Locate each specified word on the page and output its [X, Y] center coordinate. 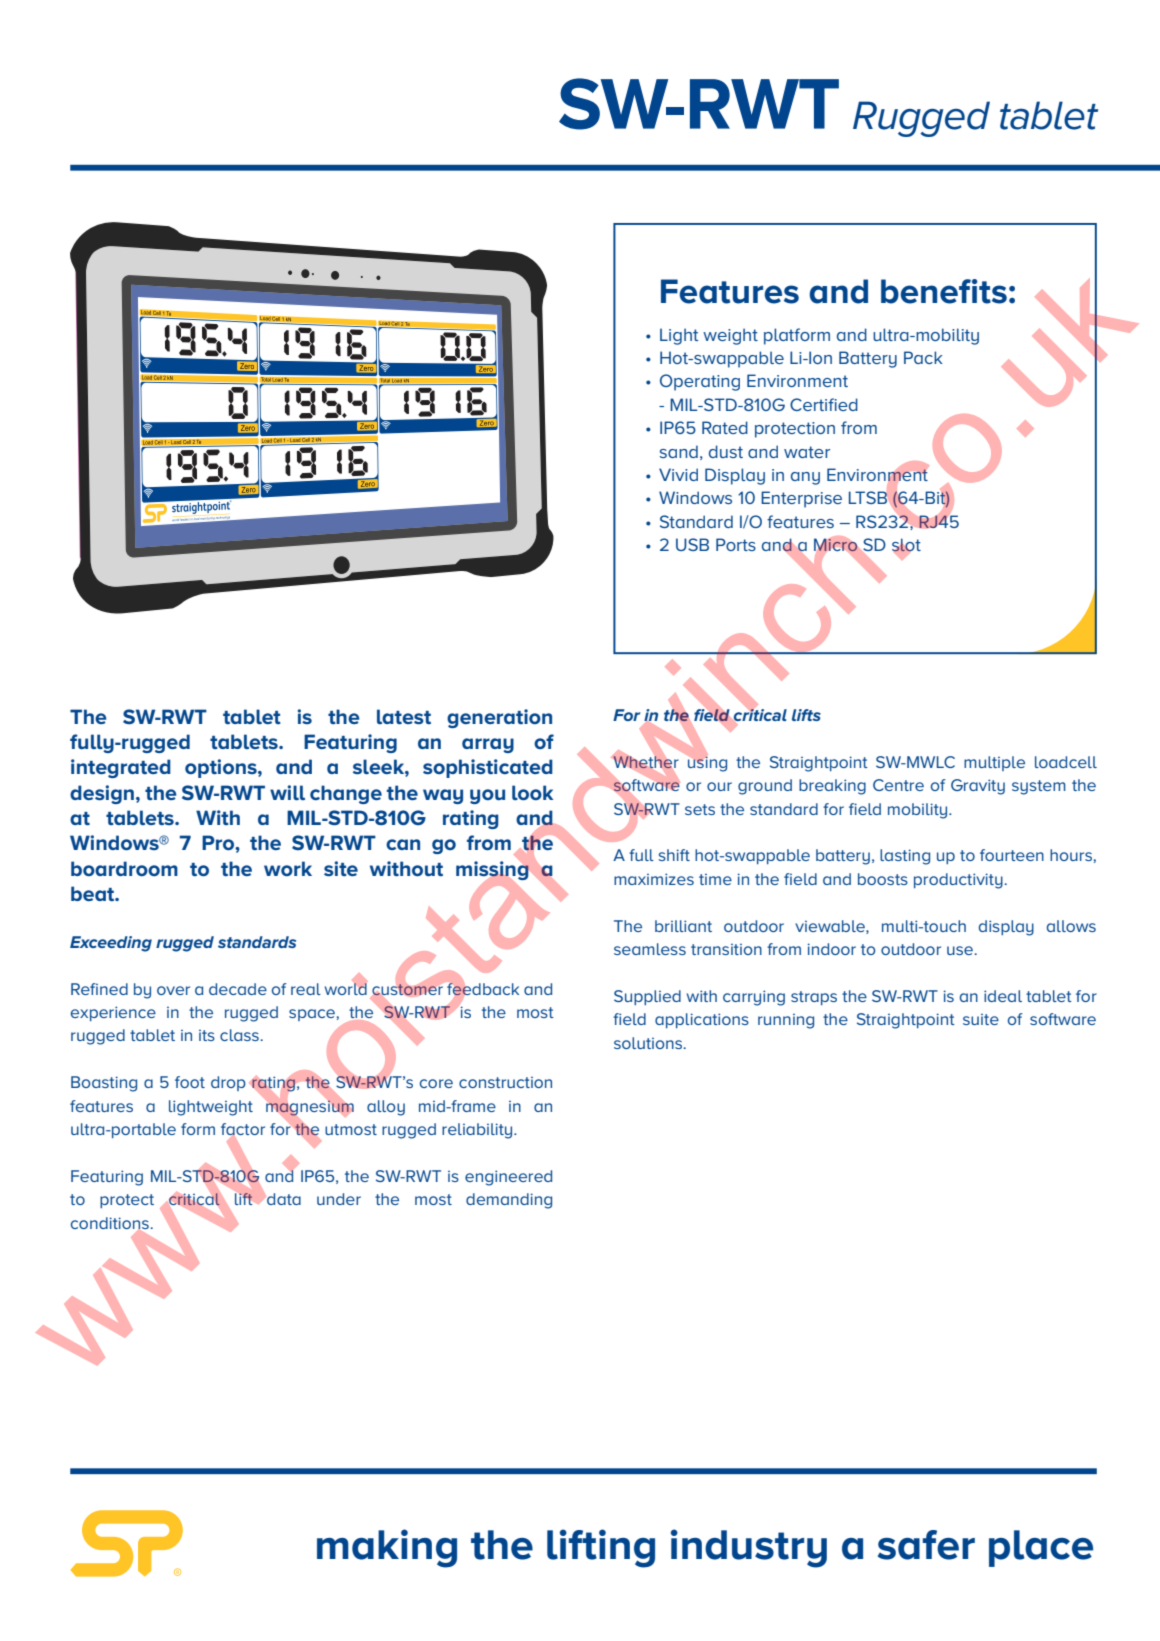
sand [679, 451]
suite [981, 1019]
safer [926, 1545]
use [961, 950]
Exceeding [111, 944]
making [387, 1548]
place [1041, 1548]
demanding [509, 1201]
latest [404, 716]
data [283, 1199]
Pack [923, 357]
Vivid [678, 474]
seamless [650, 949]
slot [906, 546]
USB [692, 544]
